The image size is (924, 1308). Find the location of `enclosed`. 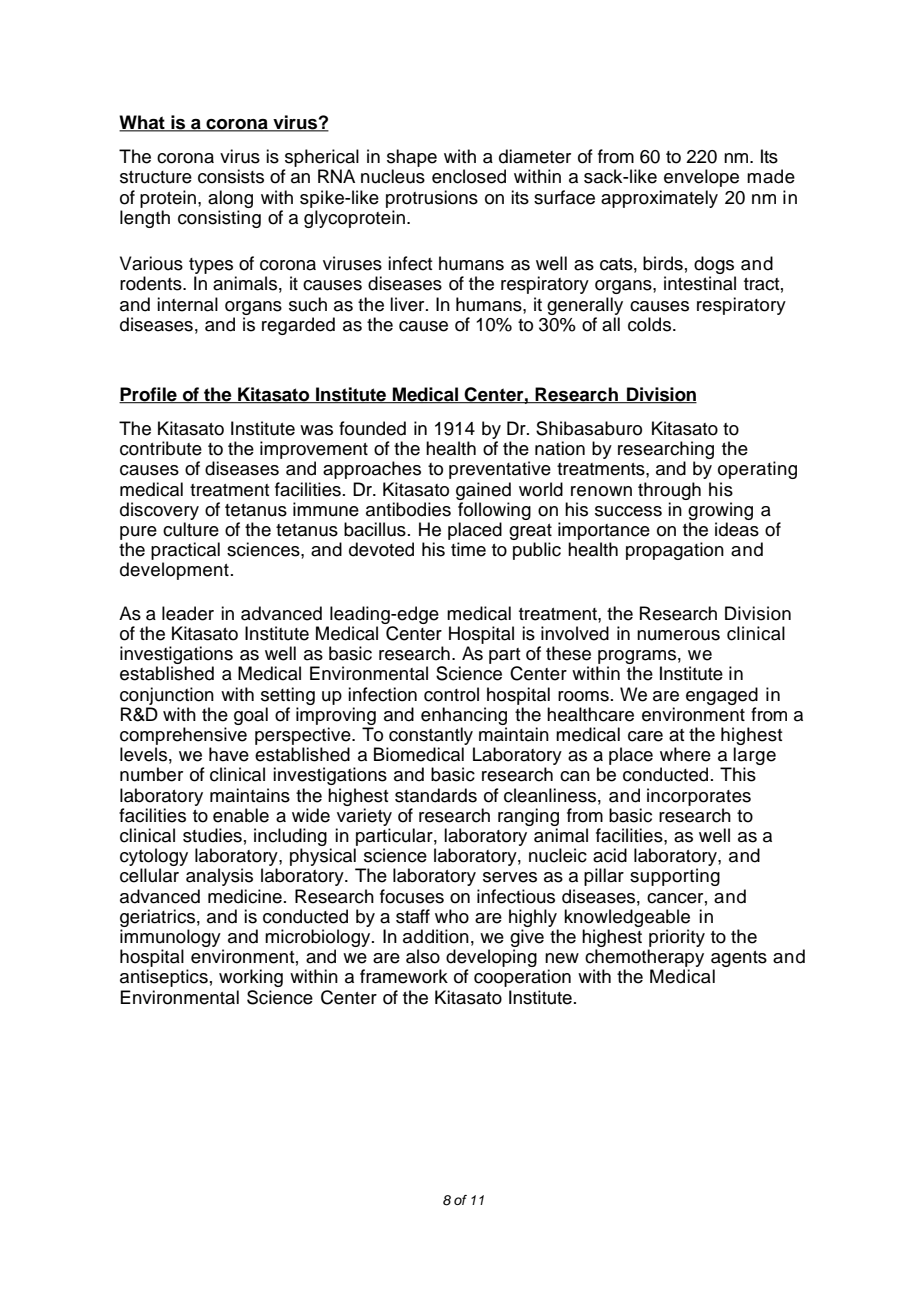

enclosed is located at coordinates (469, 176).
